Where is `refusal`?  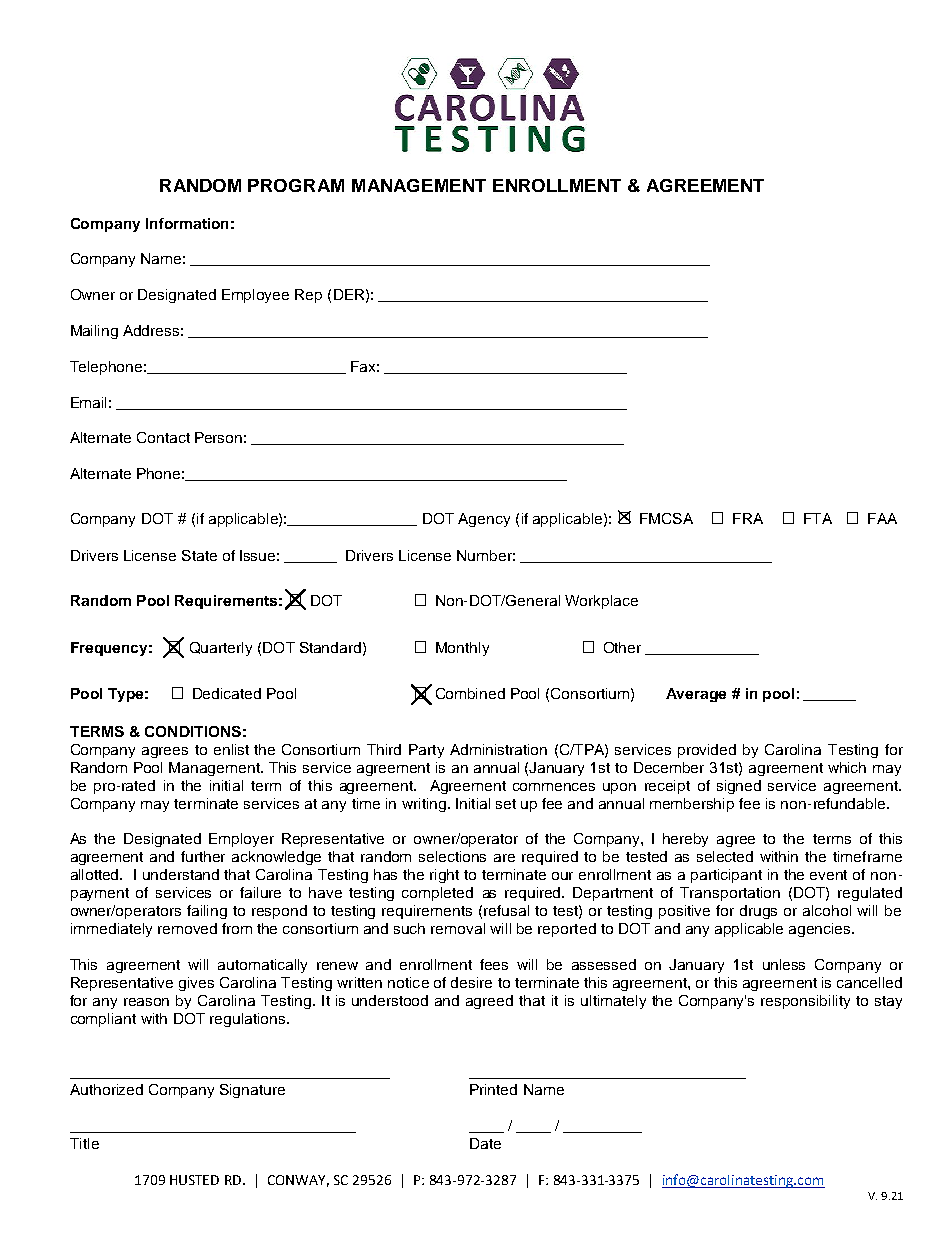 refusal is located at coordinates (506, 910).
